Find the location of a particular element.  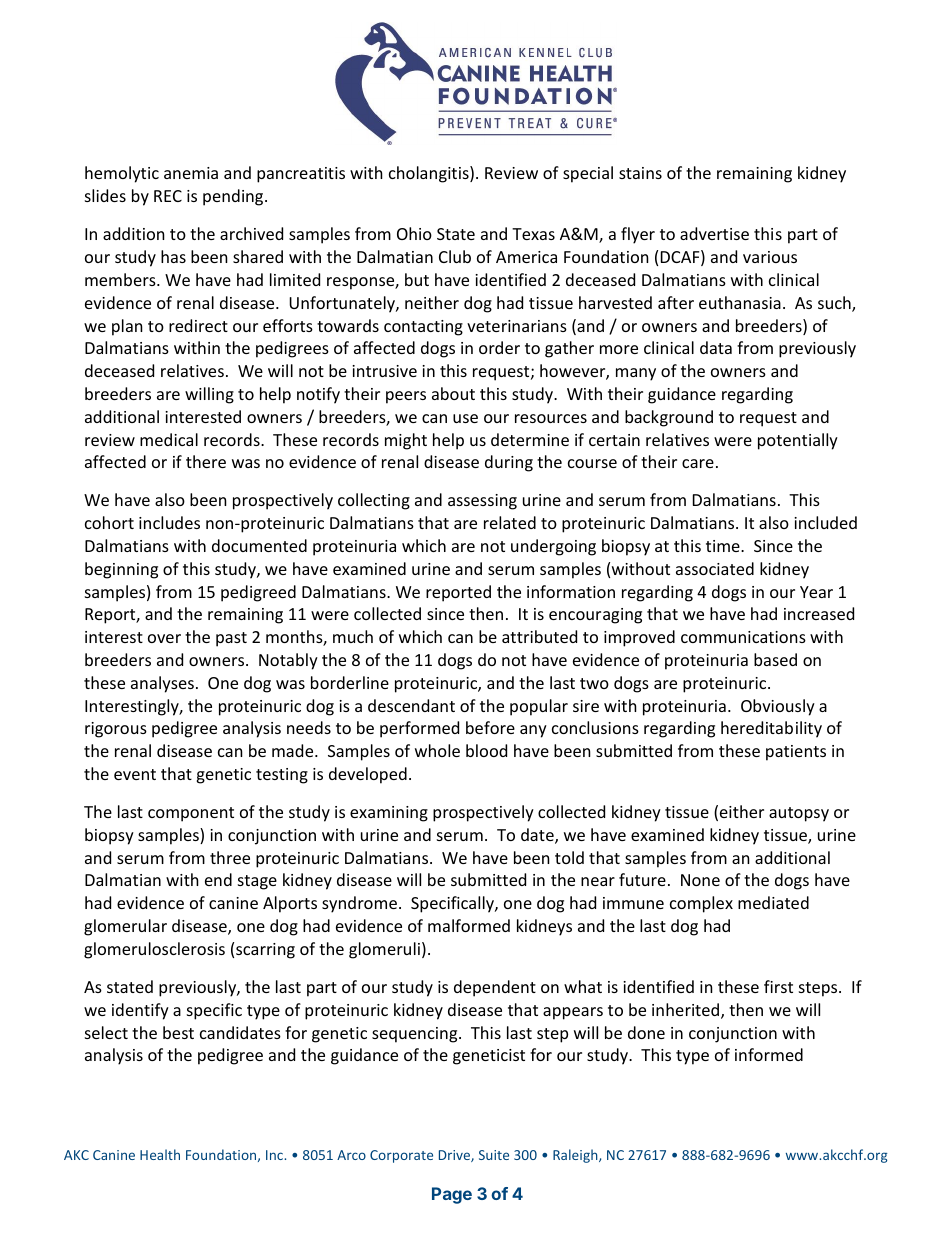

informed is located at coordinates (769, 1054).
